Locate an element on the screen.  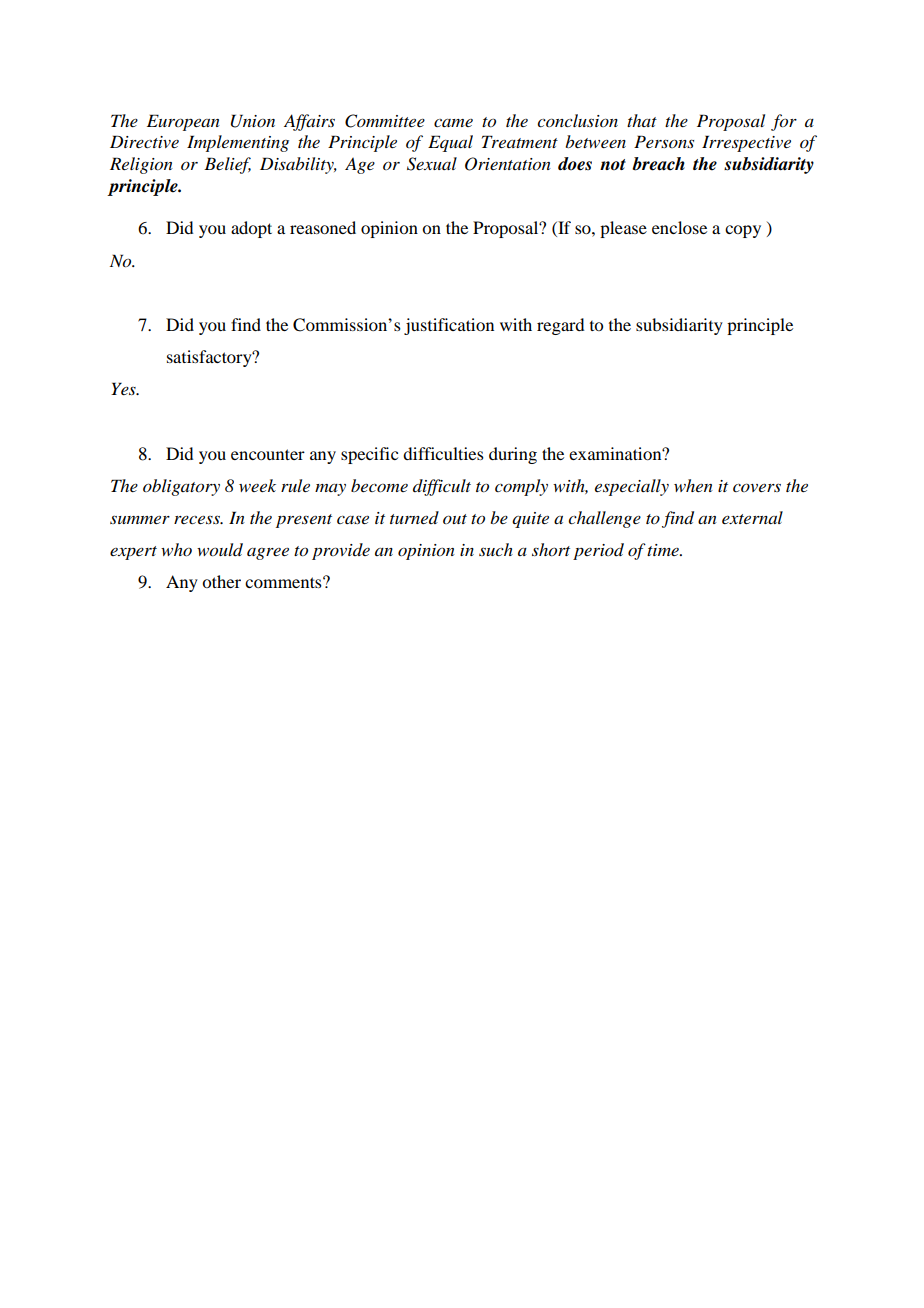
Persons is located at coordinates (664, 141).
